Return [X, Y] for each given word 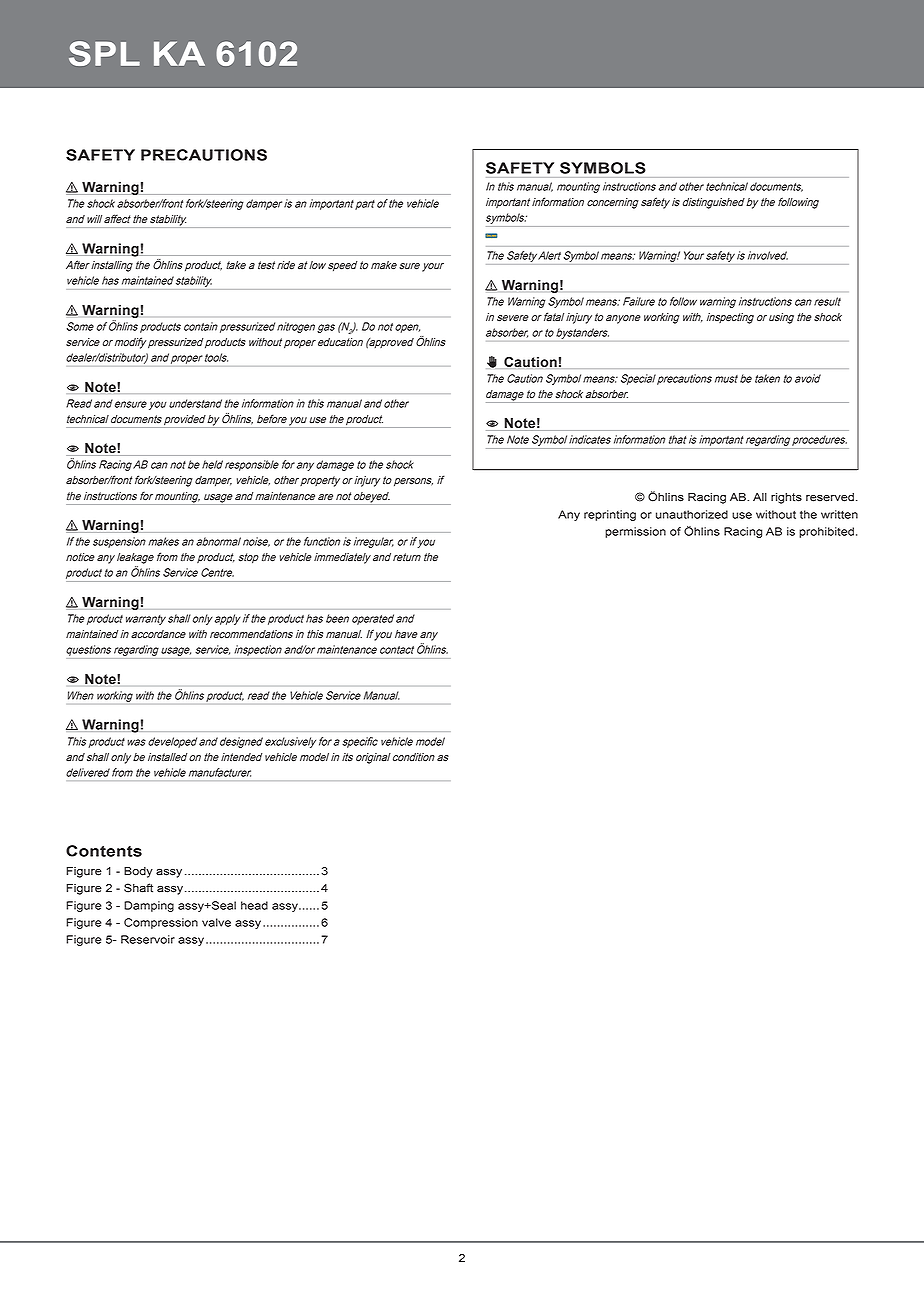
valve [216, 922]
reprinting [610, 515]
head [254, 905]
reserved [830, 497]
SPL [104, 53]
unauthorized [692, 514]
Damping [149, 906]
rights [786, 498]
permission [635, 532]
